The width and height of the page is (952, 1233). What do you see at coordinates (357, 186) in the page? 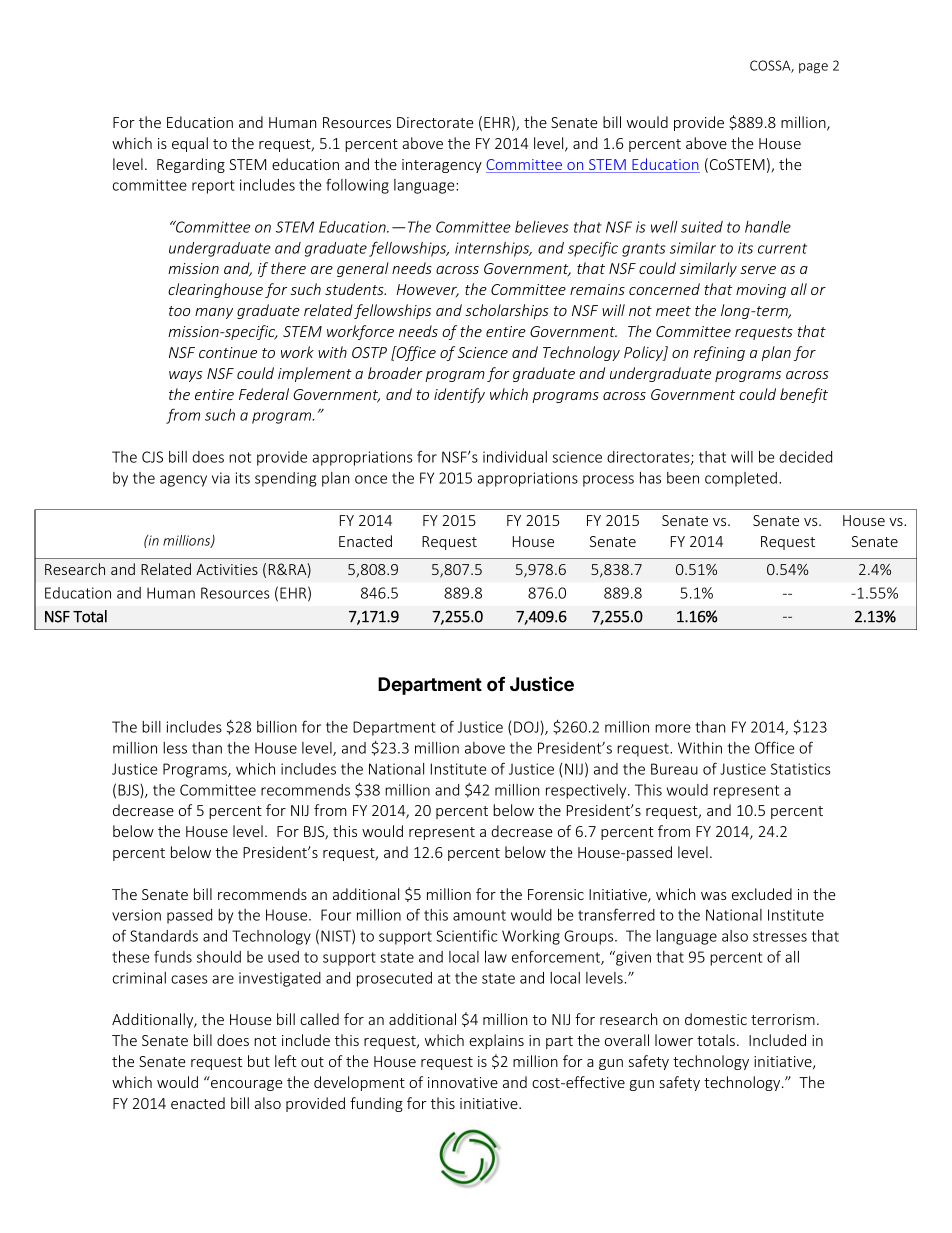
I see `following` at bounding box center [357, 186].
